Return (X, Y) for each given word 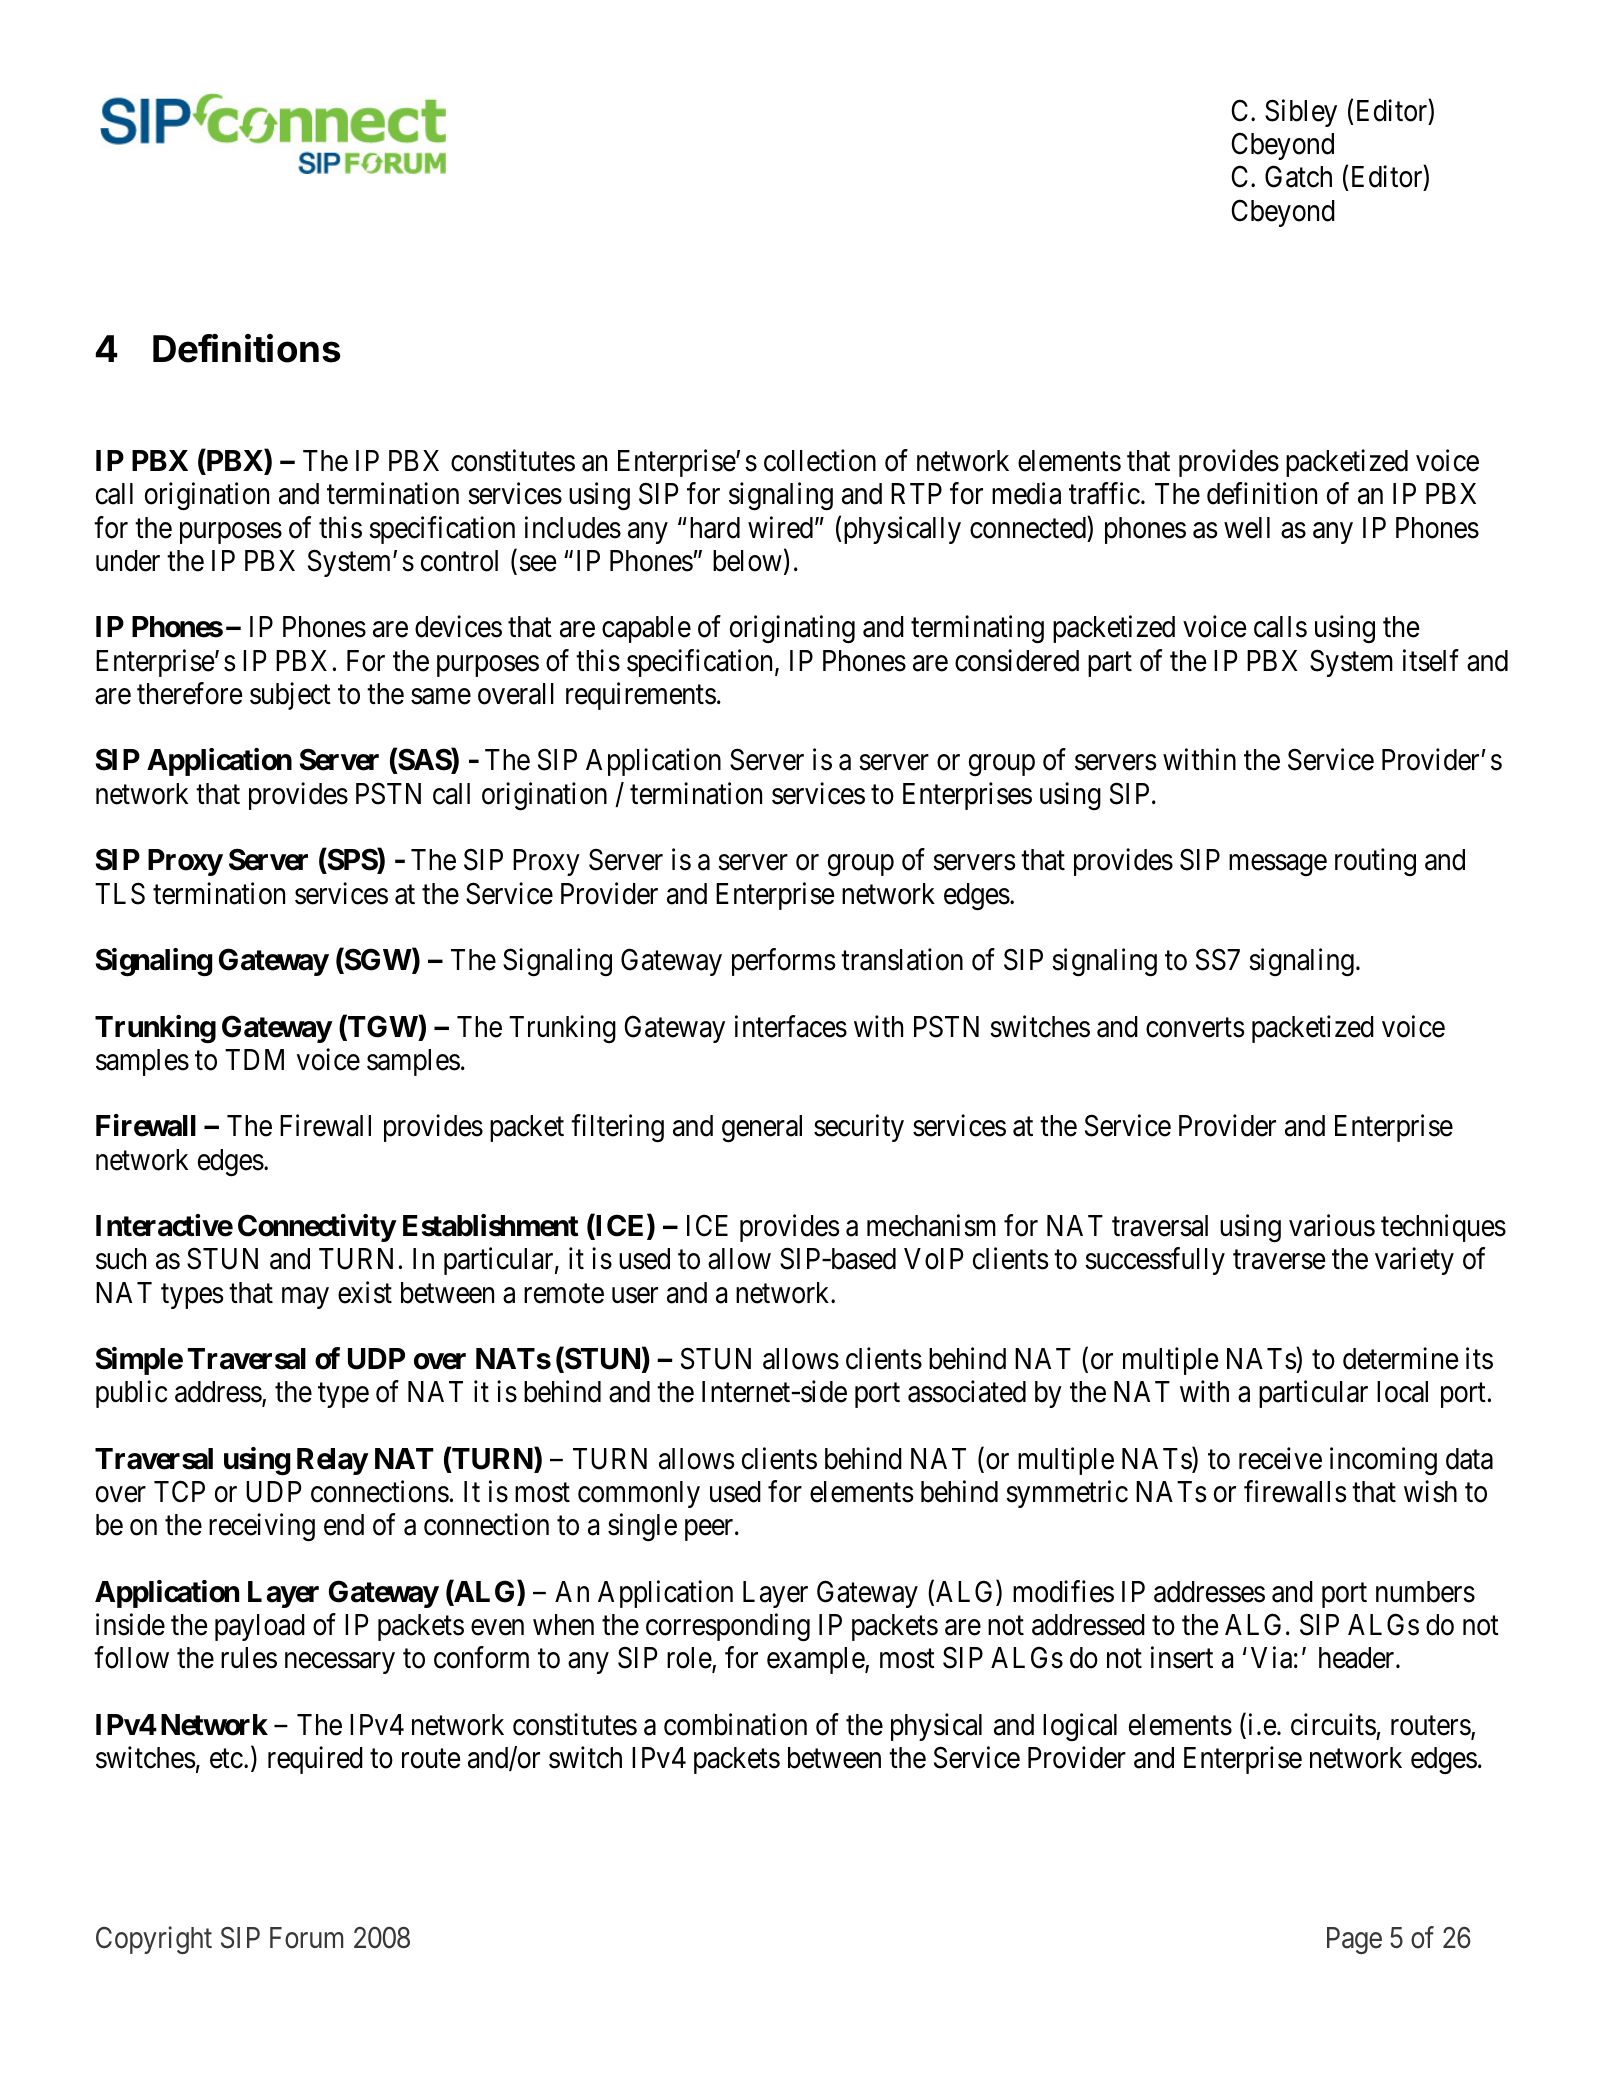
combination (735, 1724)
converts (1195, 1028)
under (128, 561)
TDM (254, 1059)
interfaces (791, 1026)
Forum (306, 1938)
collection (820, 460)
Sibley (1301, 113)
